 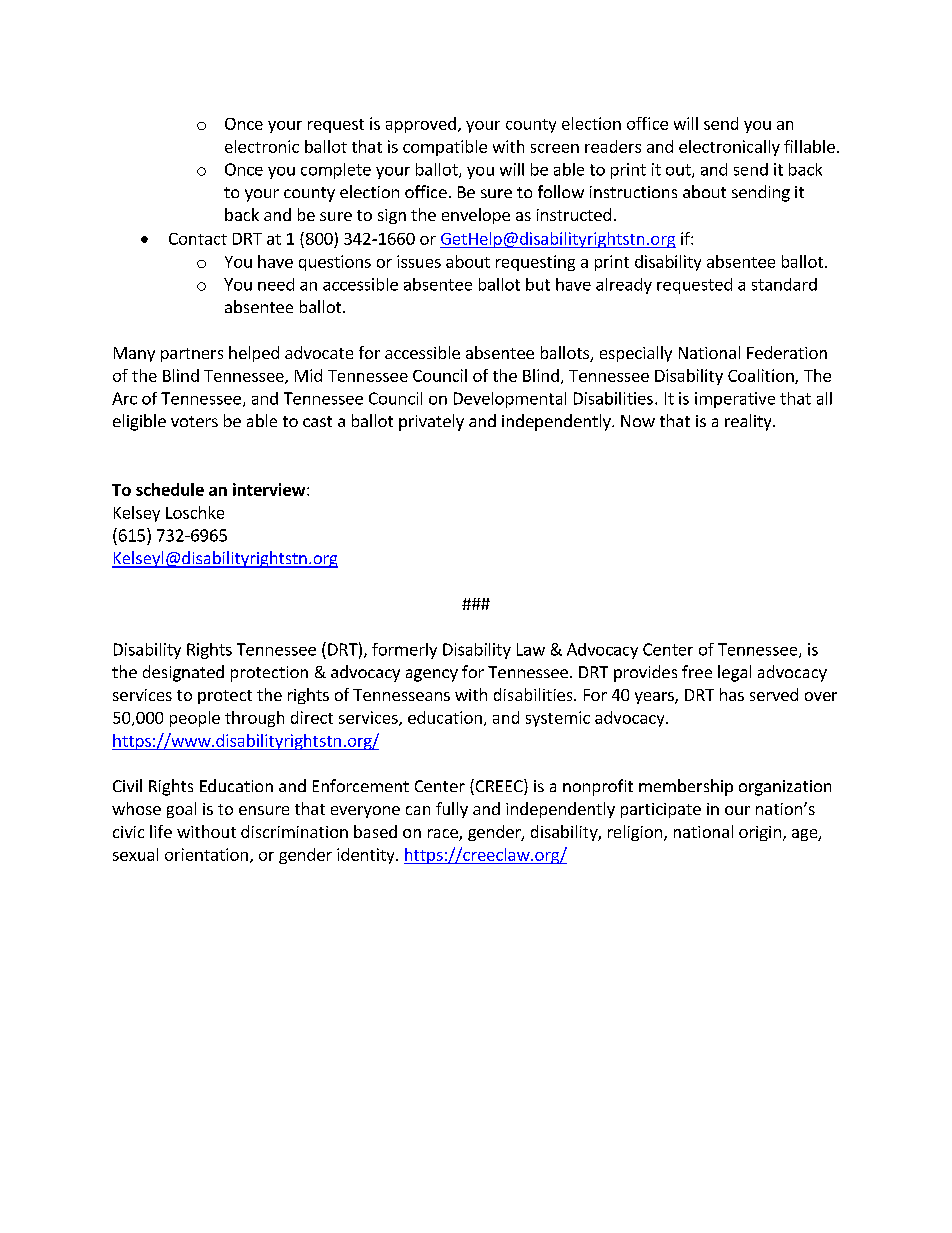 What do you see at coordinates (734, 673) in the screenshot?
I see `legal` at bounding box center [734, 673].
